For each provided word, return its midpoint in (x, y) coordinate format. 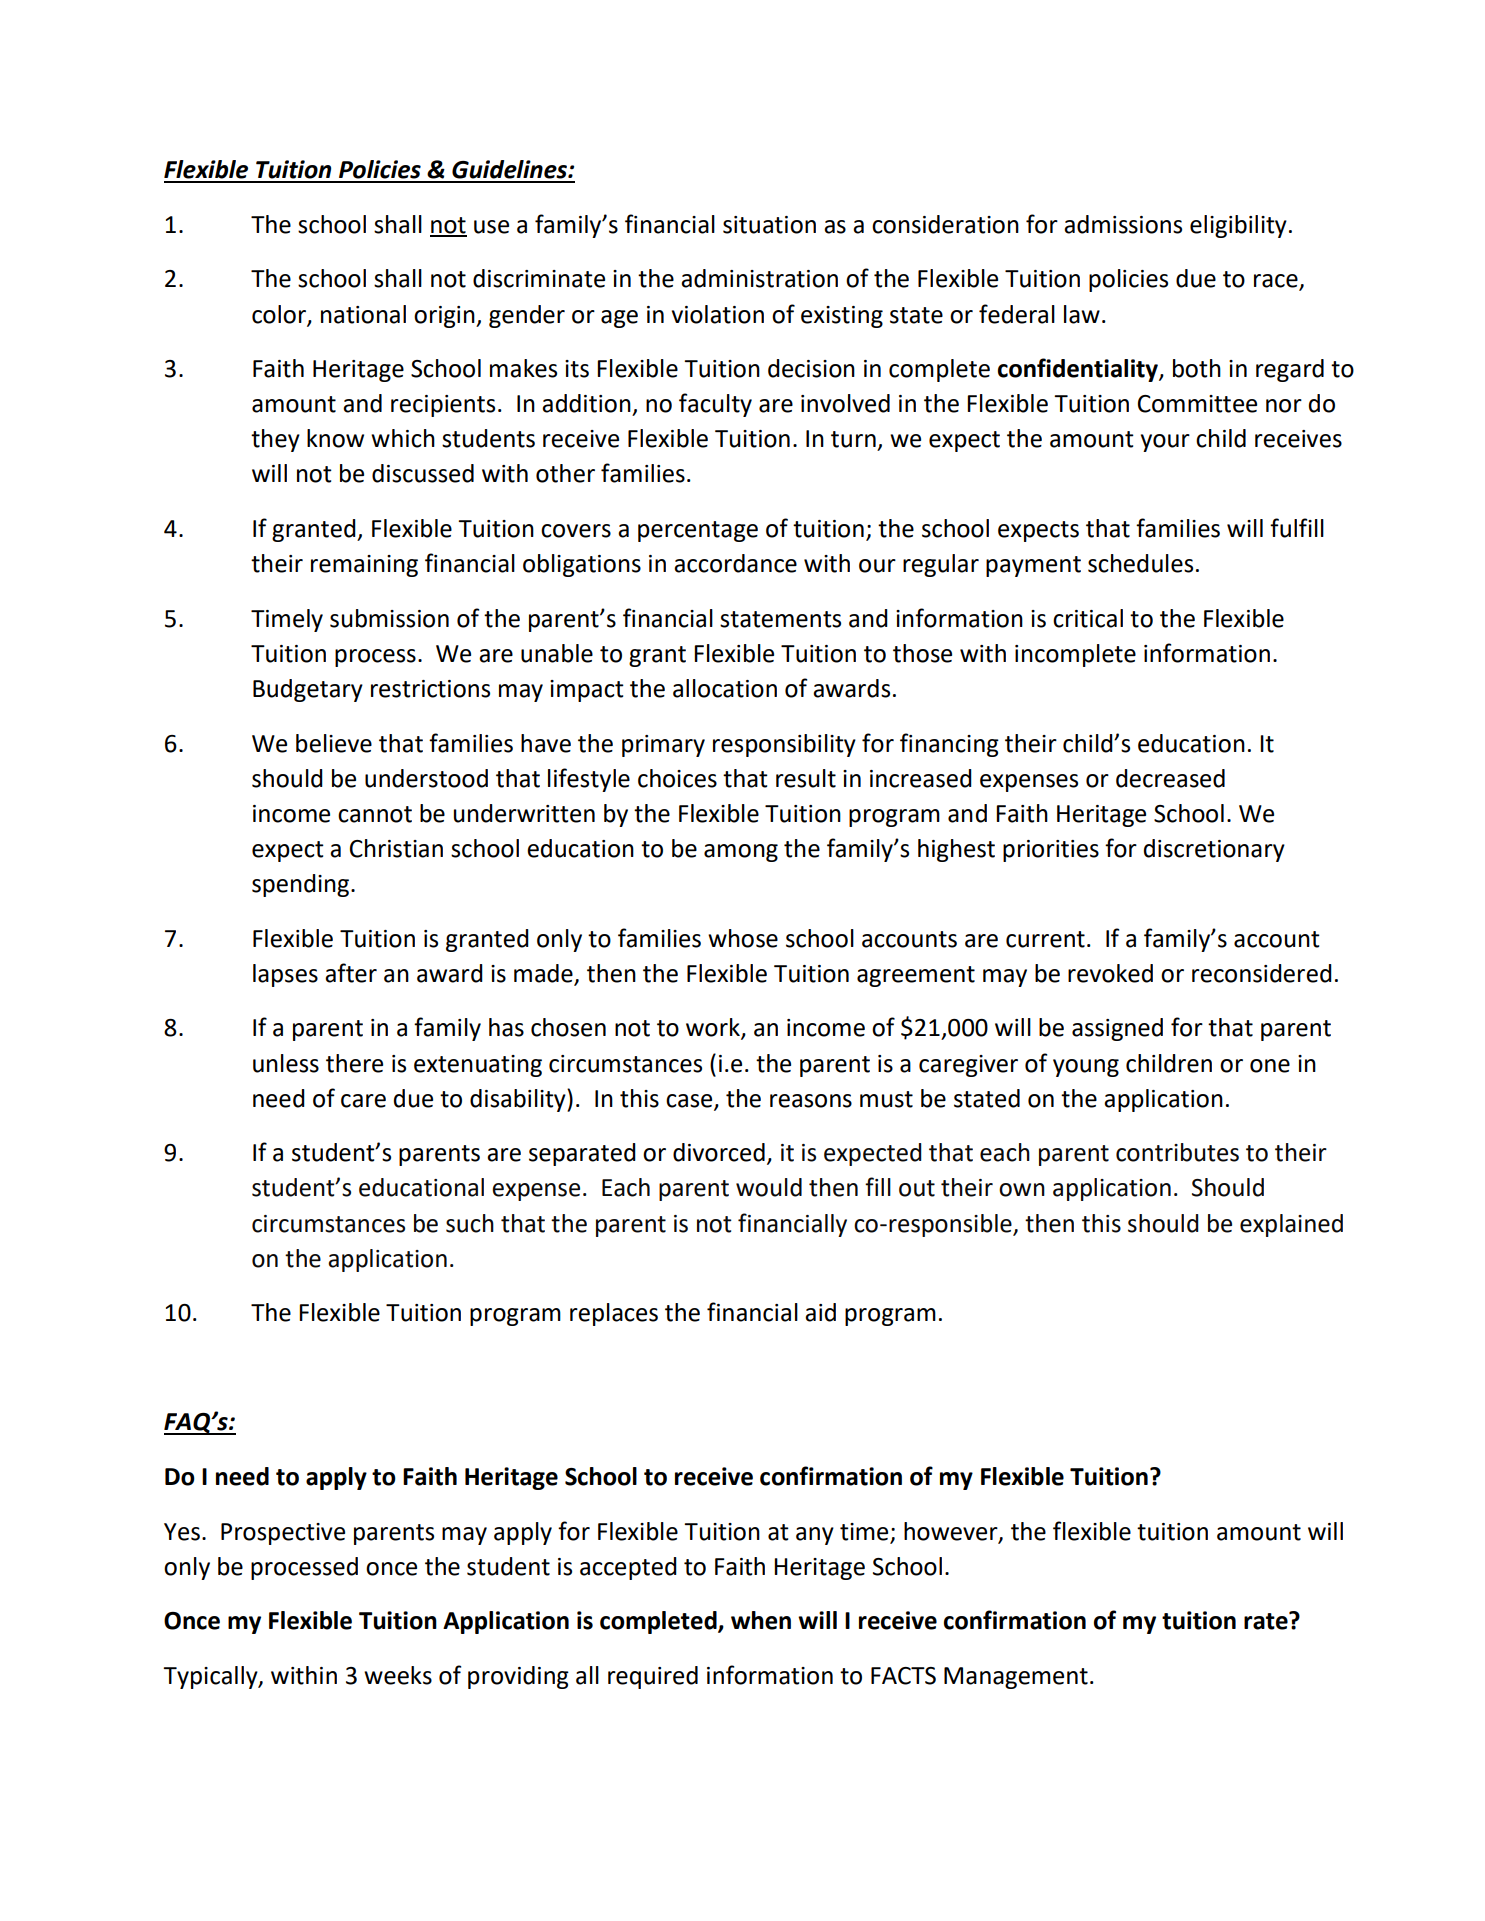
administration (759, 278)
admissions (1123, 224)
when (761, 1620)
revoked (1110, 973)
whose (743, 938)
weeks (398, 1675)
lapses (285, 975)
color (280, 315)
